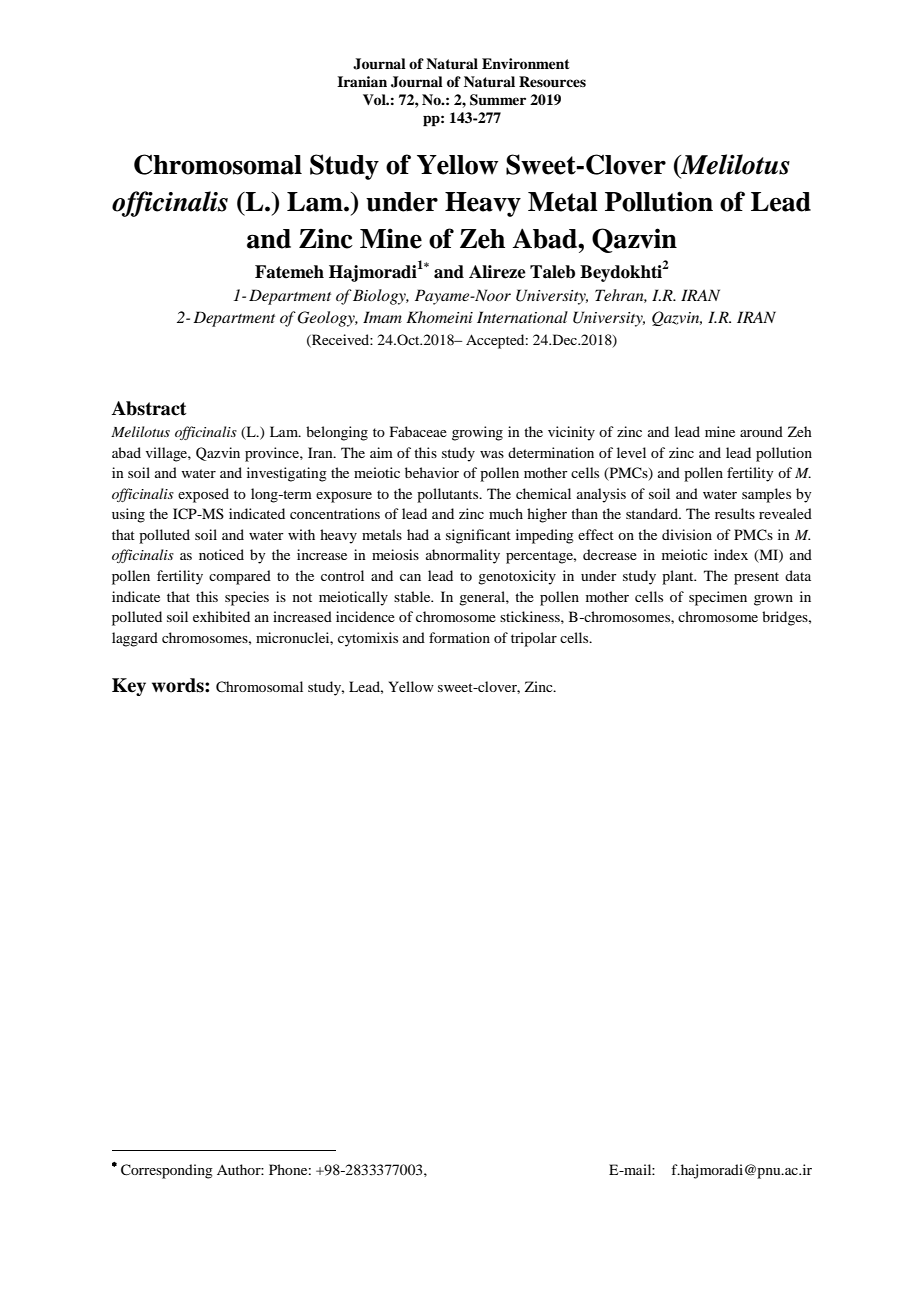 This screenshot has width=924, height=1308. I want to click on specimen, so click(718, 598).
